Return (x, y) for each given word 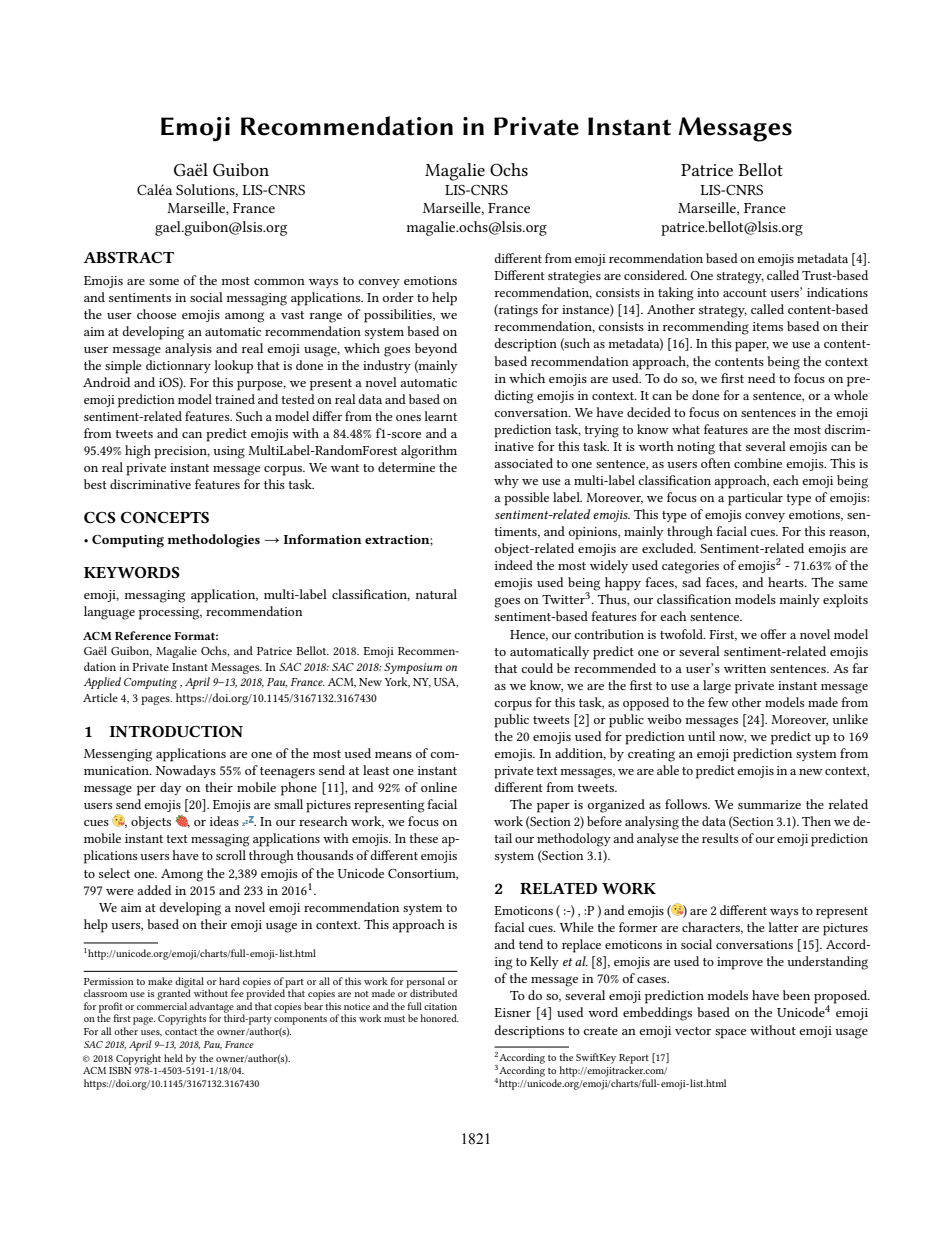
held (173, 1058)
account (745, 293)
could (537, 668)
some (164, 282)
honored (439, 1018)
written (745, 668)
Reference (143, 635)
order (398, 297)
